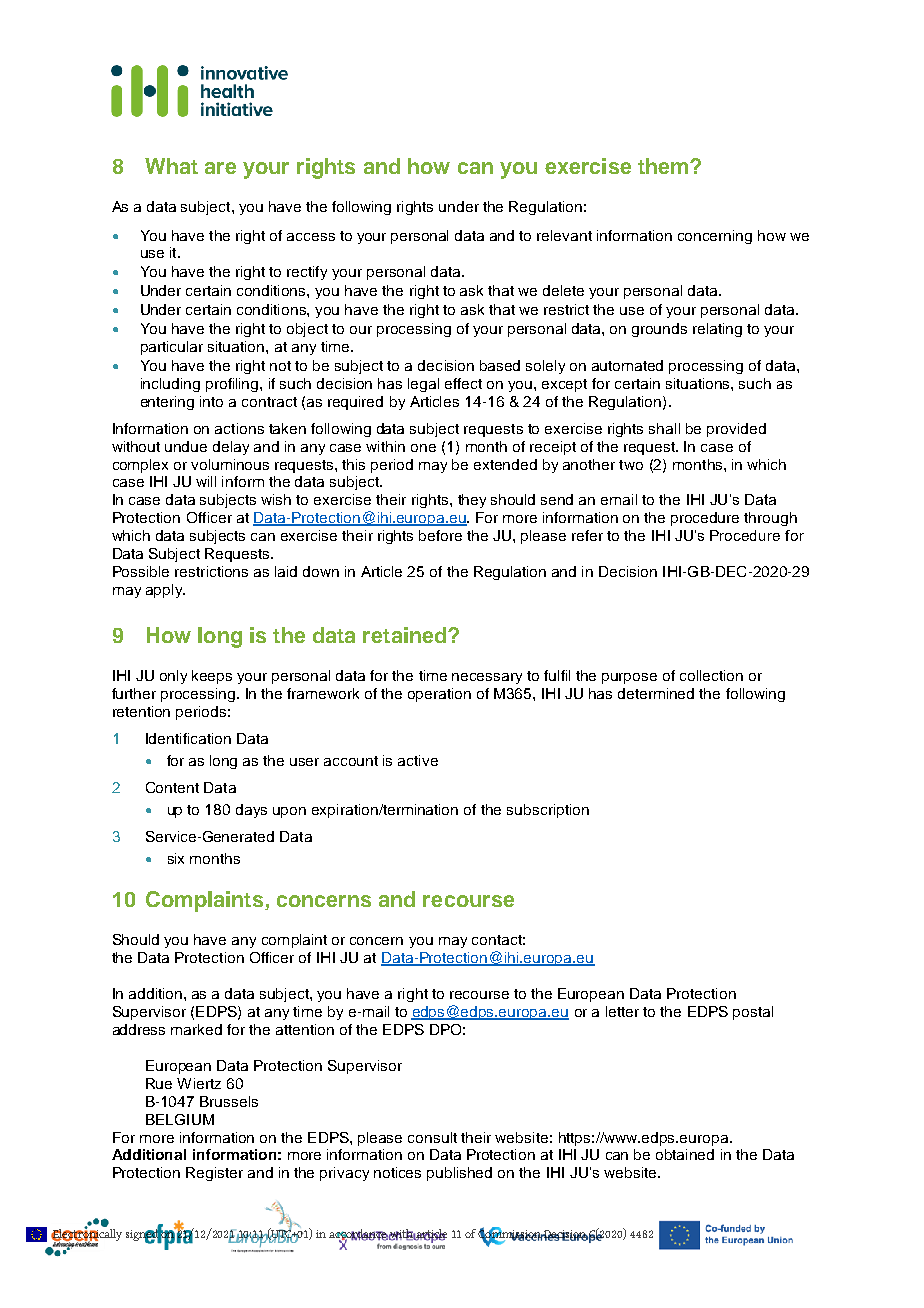 This image has width=924, height=1308. I want to click on keeps, so click(212, 677).
